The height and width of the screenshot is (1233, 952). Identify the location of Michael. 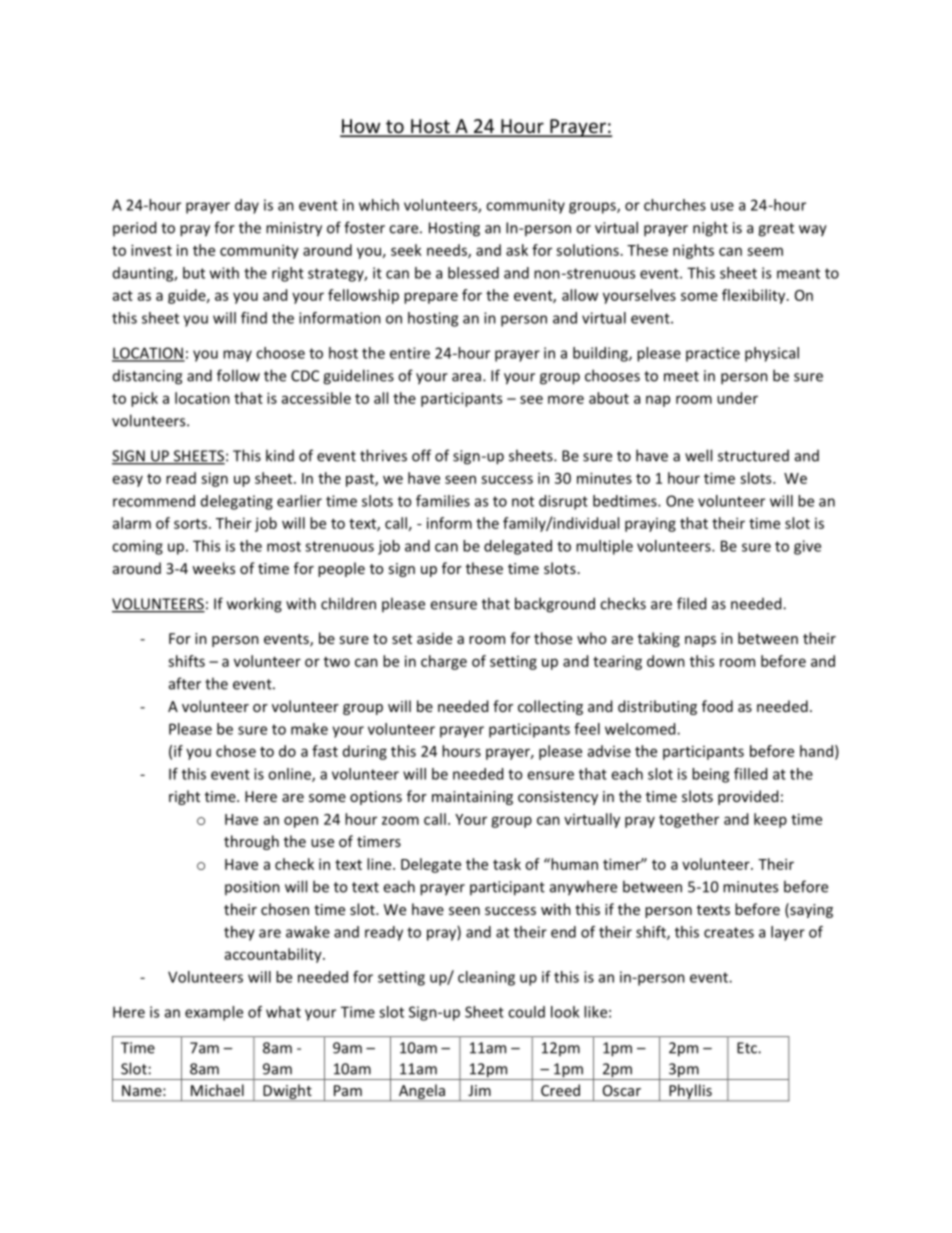
(217, 1090).
